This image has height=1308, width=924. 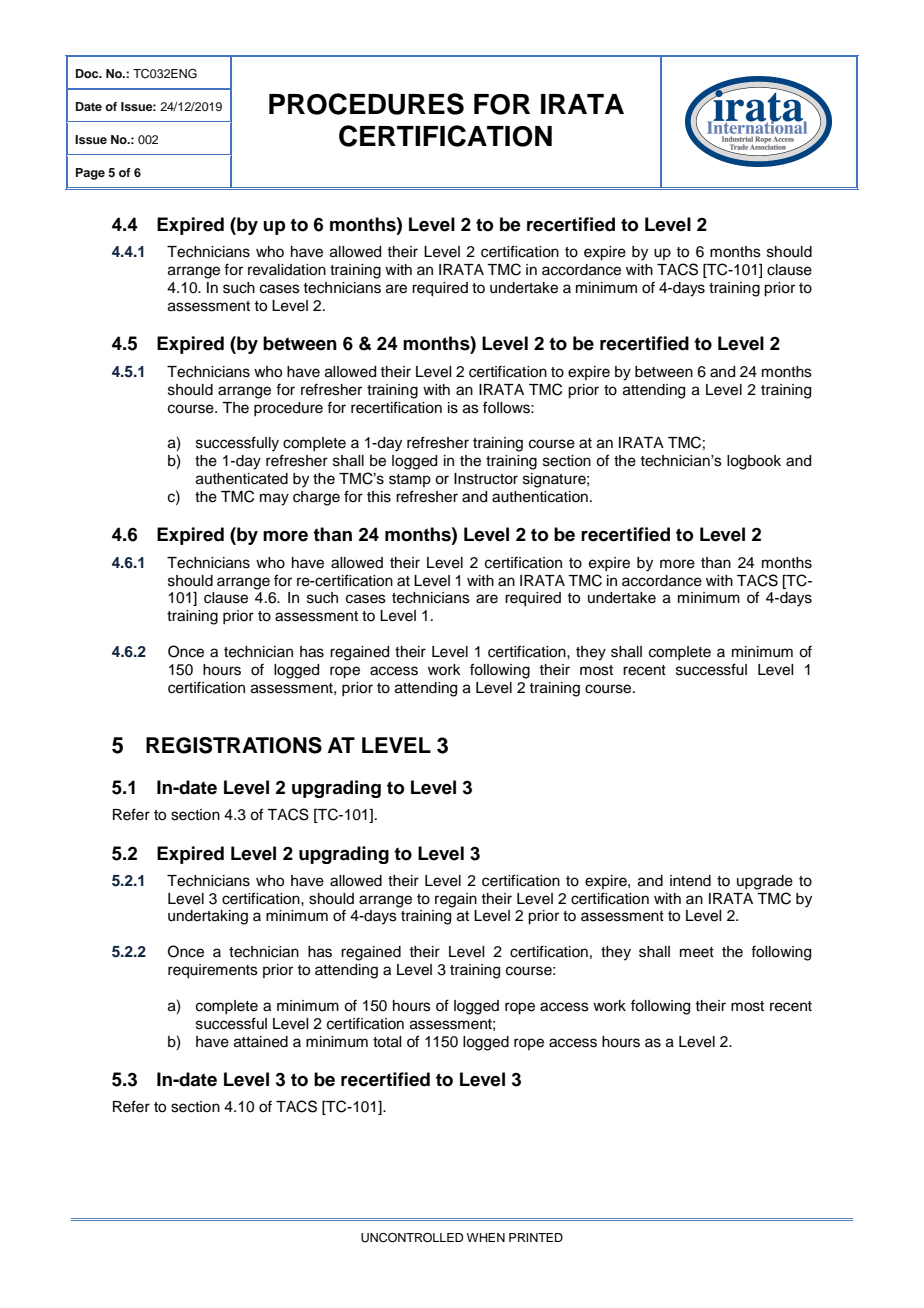 What do you see at coordinates (88, 73) in the image?
I see `Doc` at bounding box center [88, 73].
